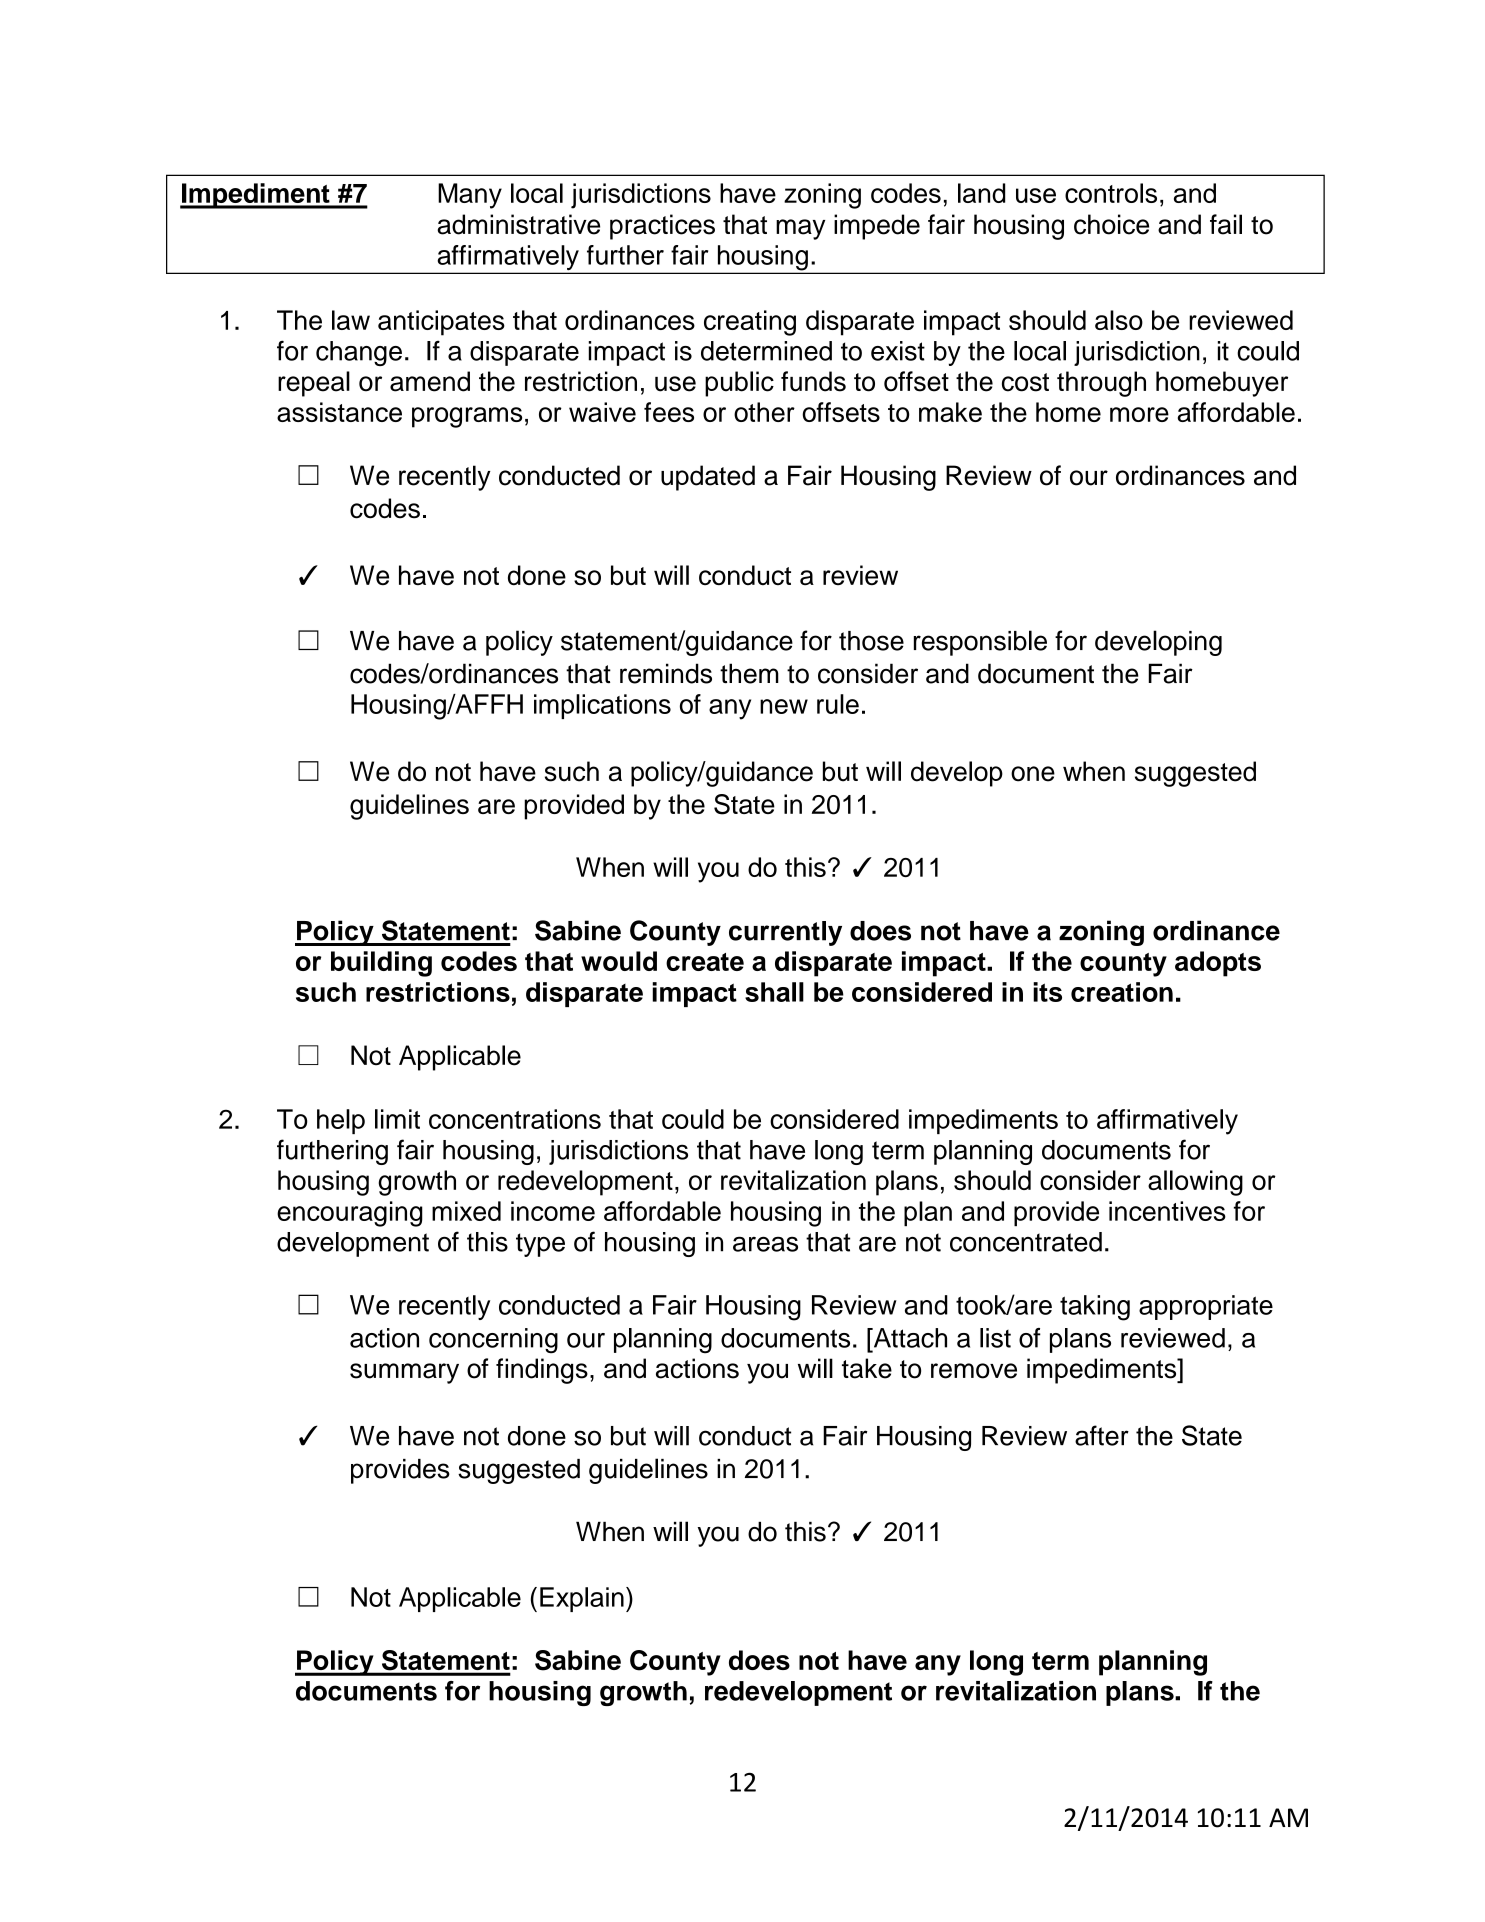  I want to click on implications, so click(602, 706).
